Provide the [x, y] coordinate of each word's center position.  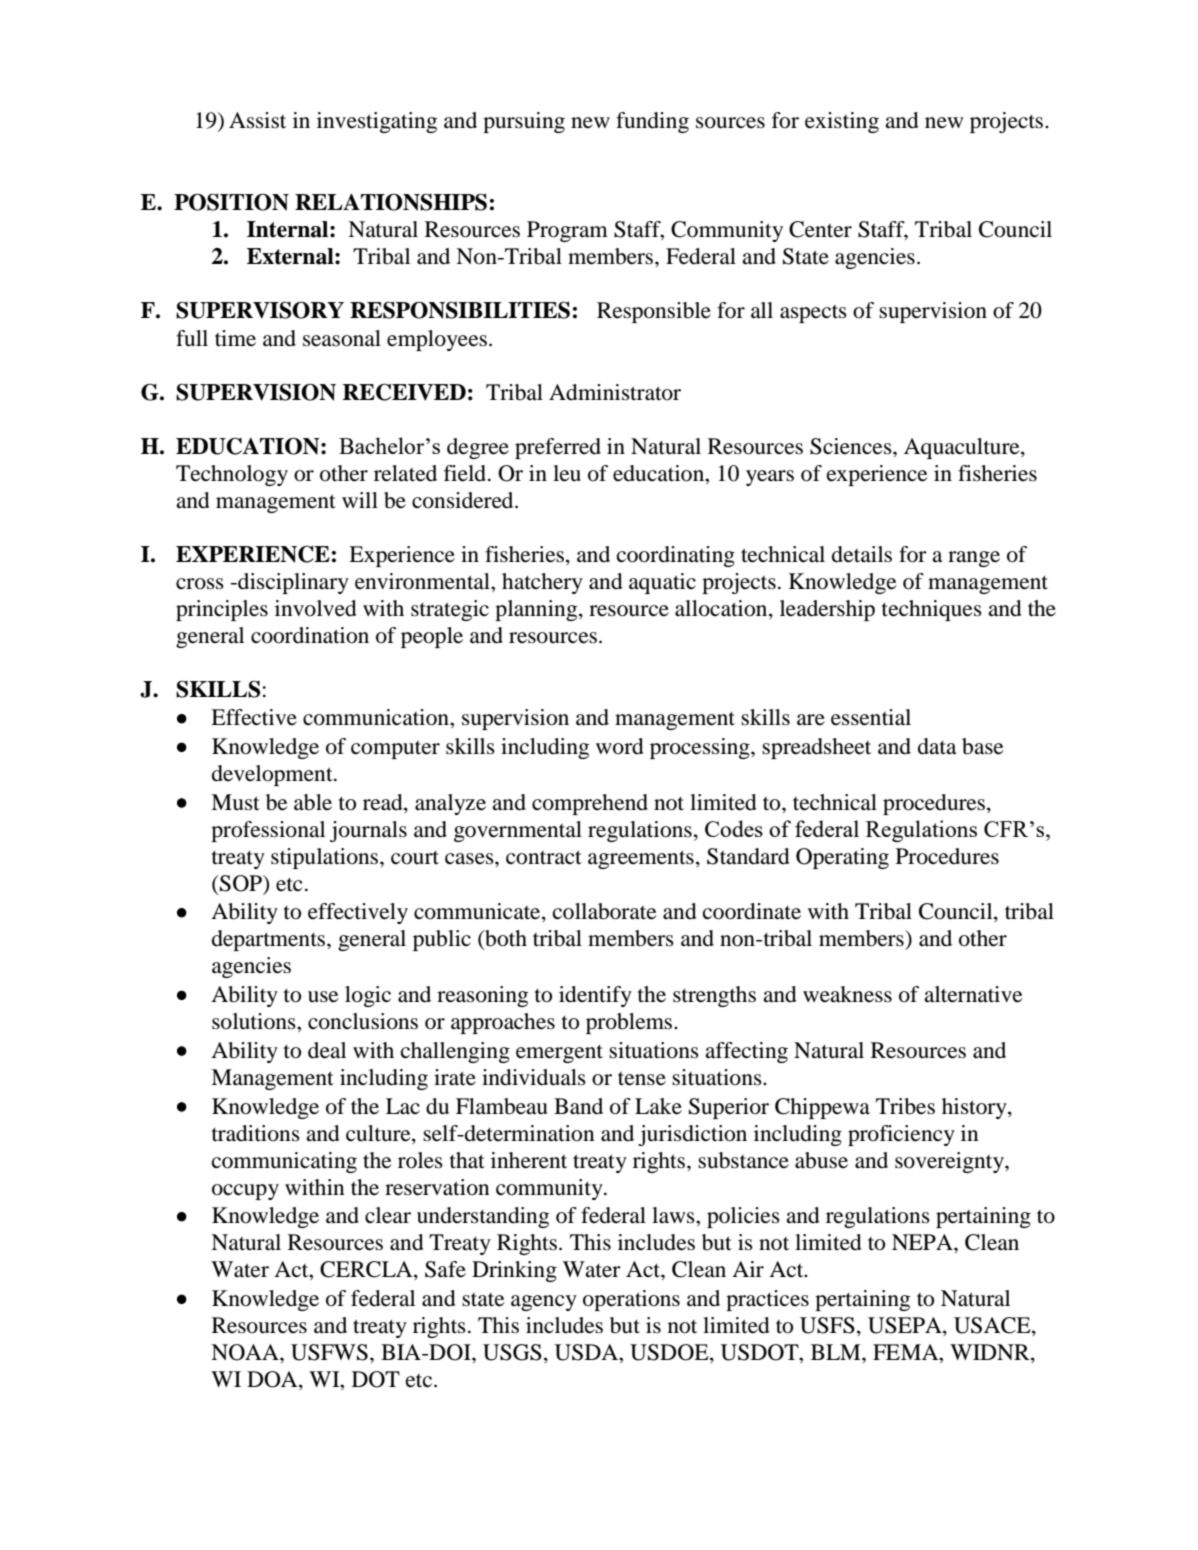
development [273, 775]
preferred [558, 448]
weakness [847, 994]
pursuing [524, 122]
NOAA [246, 1352]
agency [544, 1303]
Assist [257, 120]
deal [327, 1050]
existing [842, 122]
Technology [232, 475]
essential [871, 717]
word [620, 746]
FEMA [907, 1352]
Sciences [852, 446]
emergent [559, 1054]
